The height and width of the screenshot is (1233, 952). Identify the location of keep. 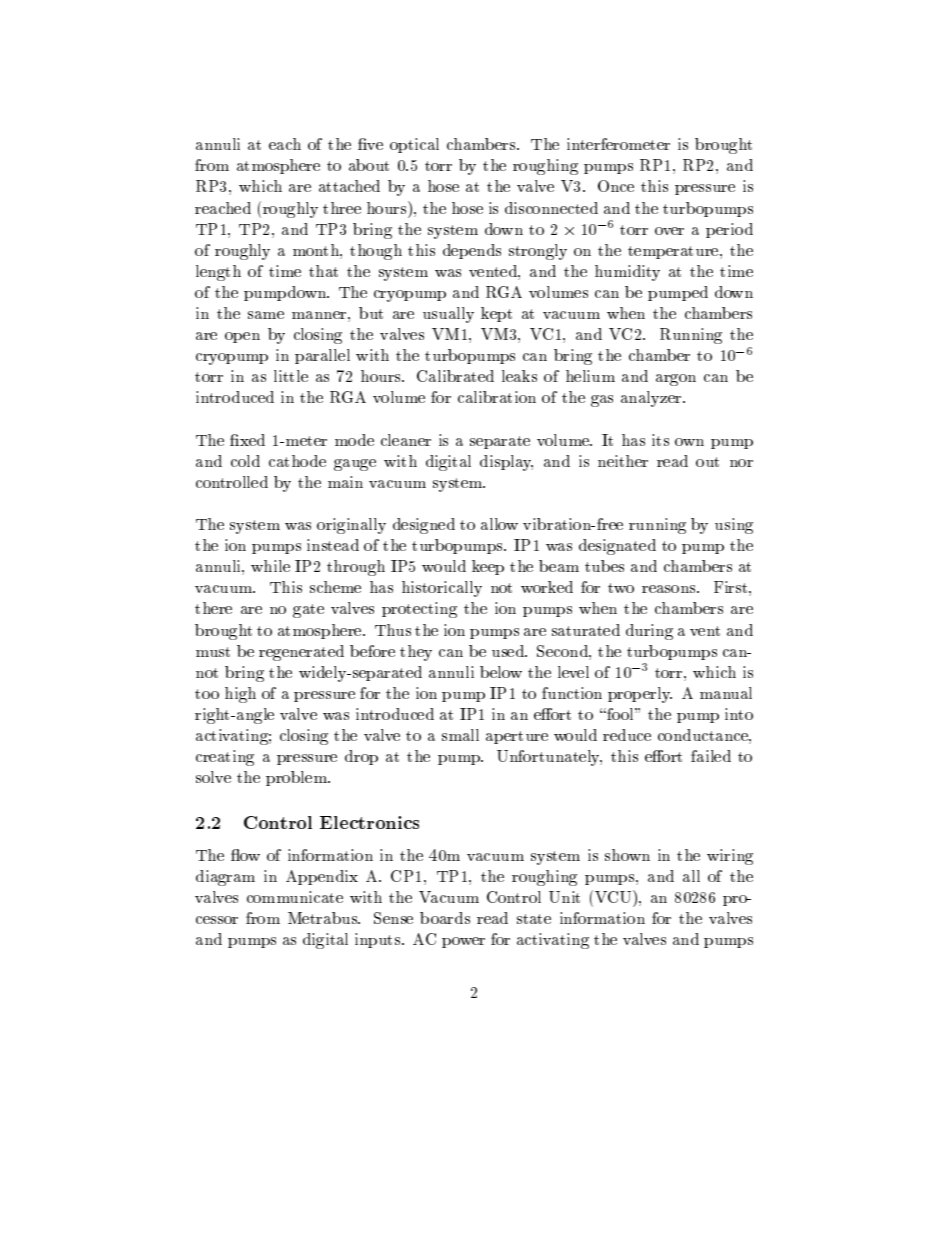
(488, 567).
